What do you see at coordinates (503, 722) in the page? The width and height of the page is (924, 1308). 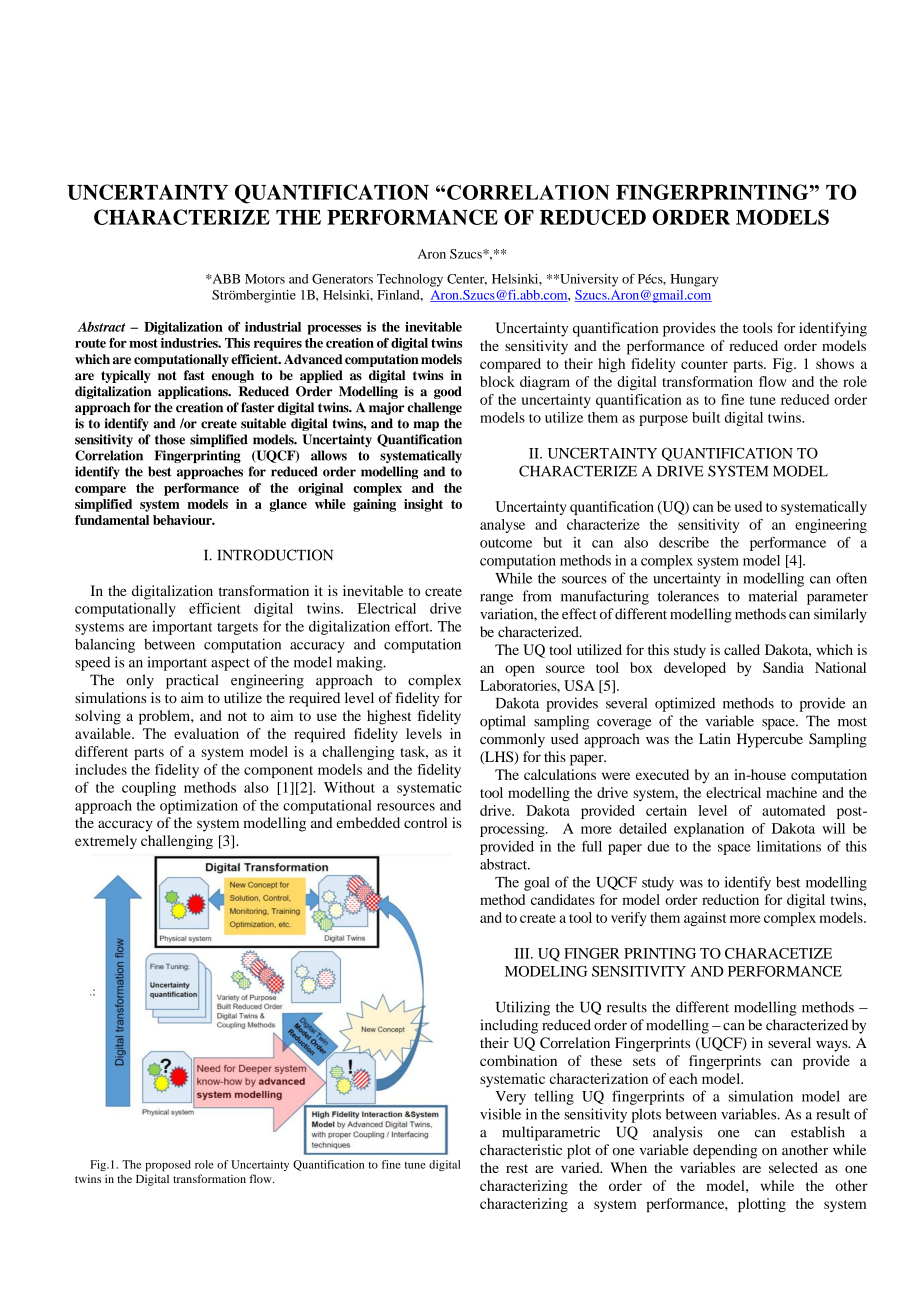 I see `optimal` at bounding box center [503, 722].
